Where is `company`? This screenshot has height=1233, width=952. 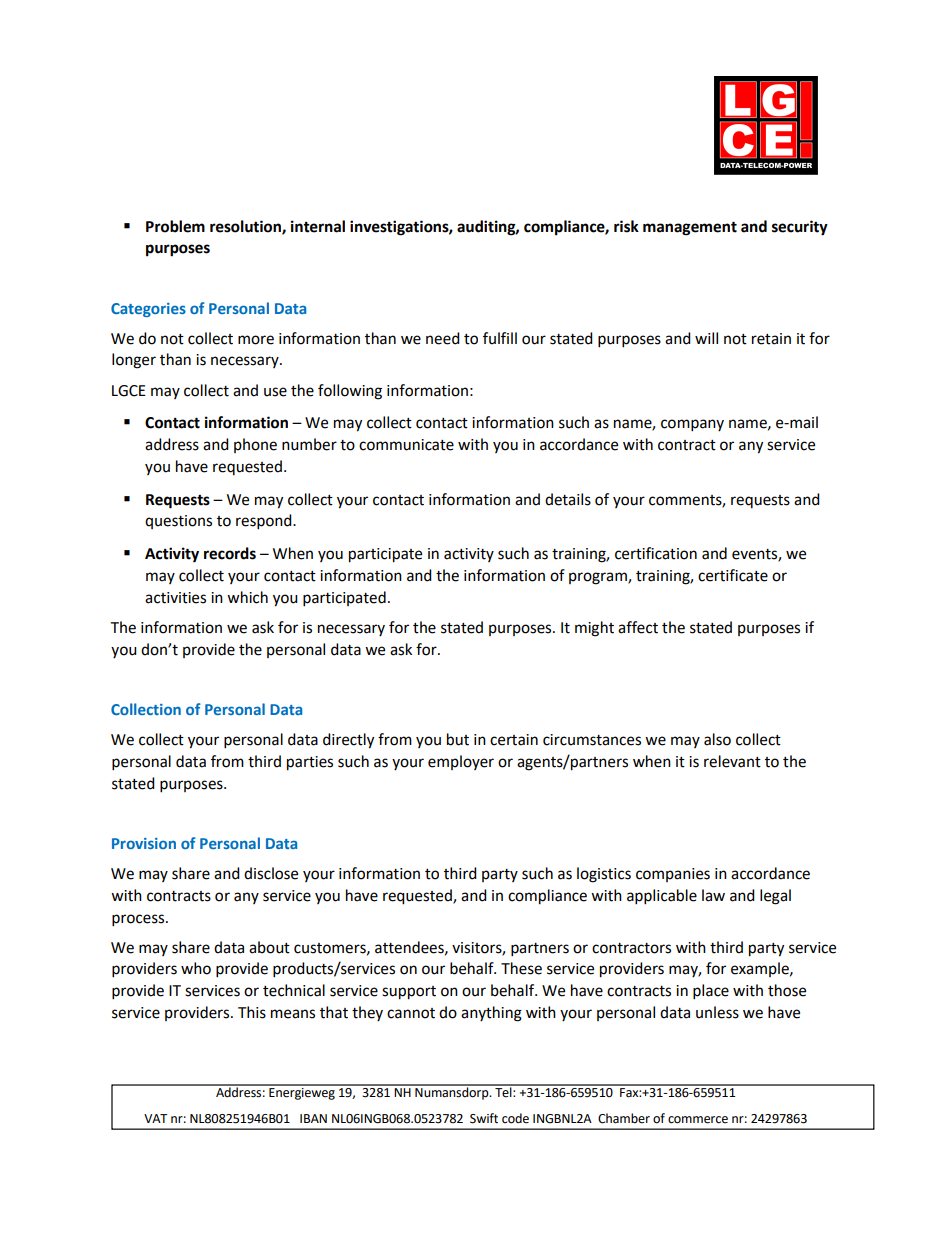
company is located at coordinates (692, 425).
